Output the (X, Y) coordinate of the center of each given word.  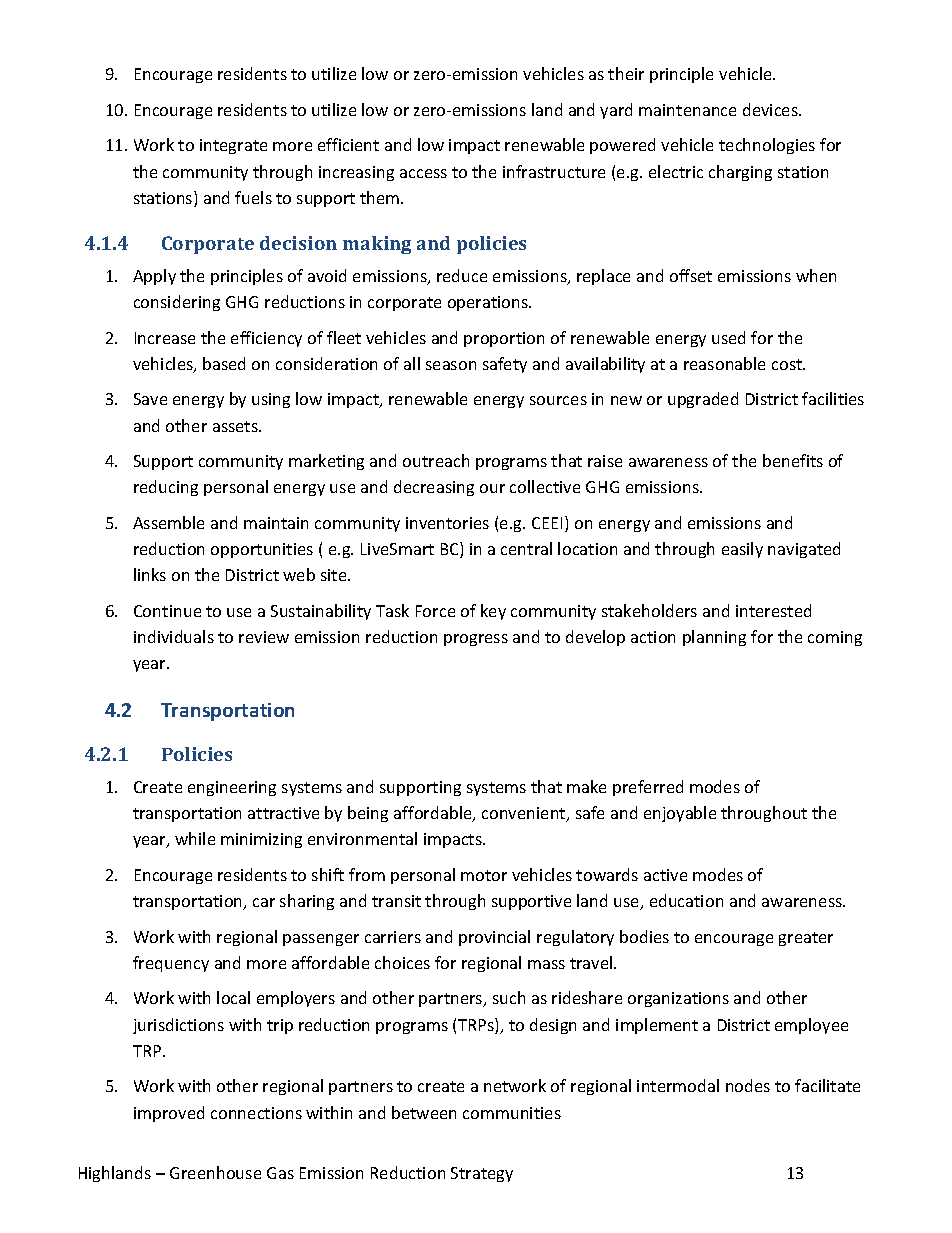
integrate (233, 146)
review (264, 637)
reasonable (724, 363)
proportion (504, 339)
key (493, 612)
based (224, 363)
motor (484, 875)
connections (256, 1113)
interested (773, 610)
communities (512, 1113)
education (686, 900)
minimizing (261, 840)
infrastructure (554, 171)
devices (771, 109)
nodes (748, 1085)
